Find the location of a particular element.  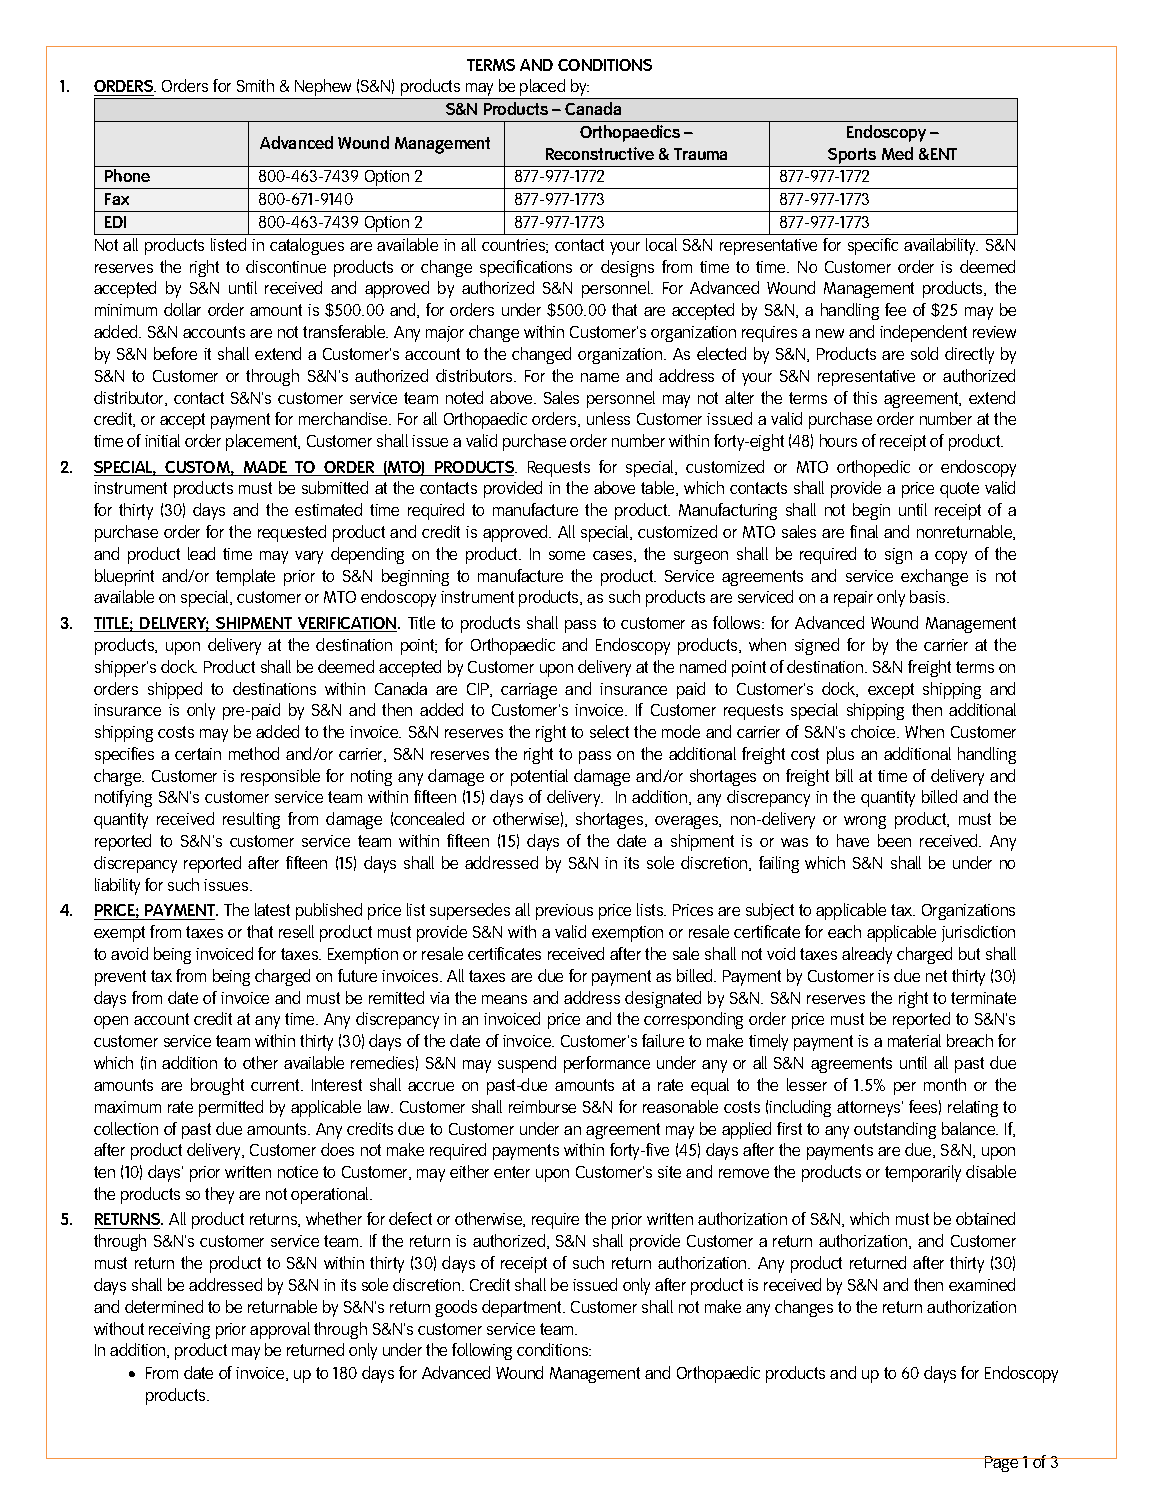

net is located at coordinates (936, 976).
